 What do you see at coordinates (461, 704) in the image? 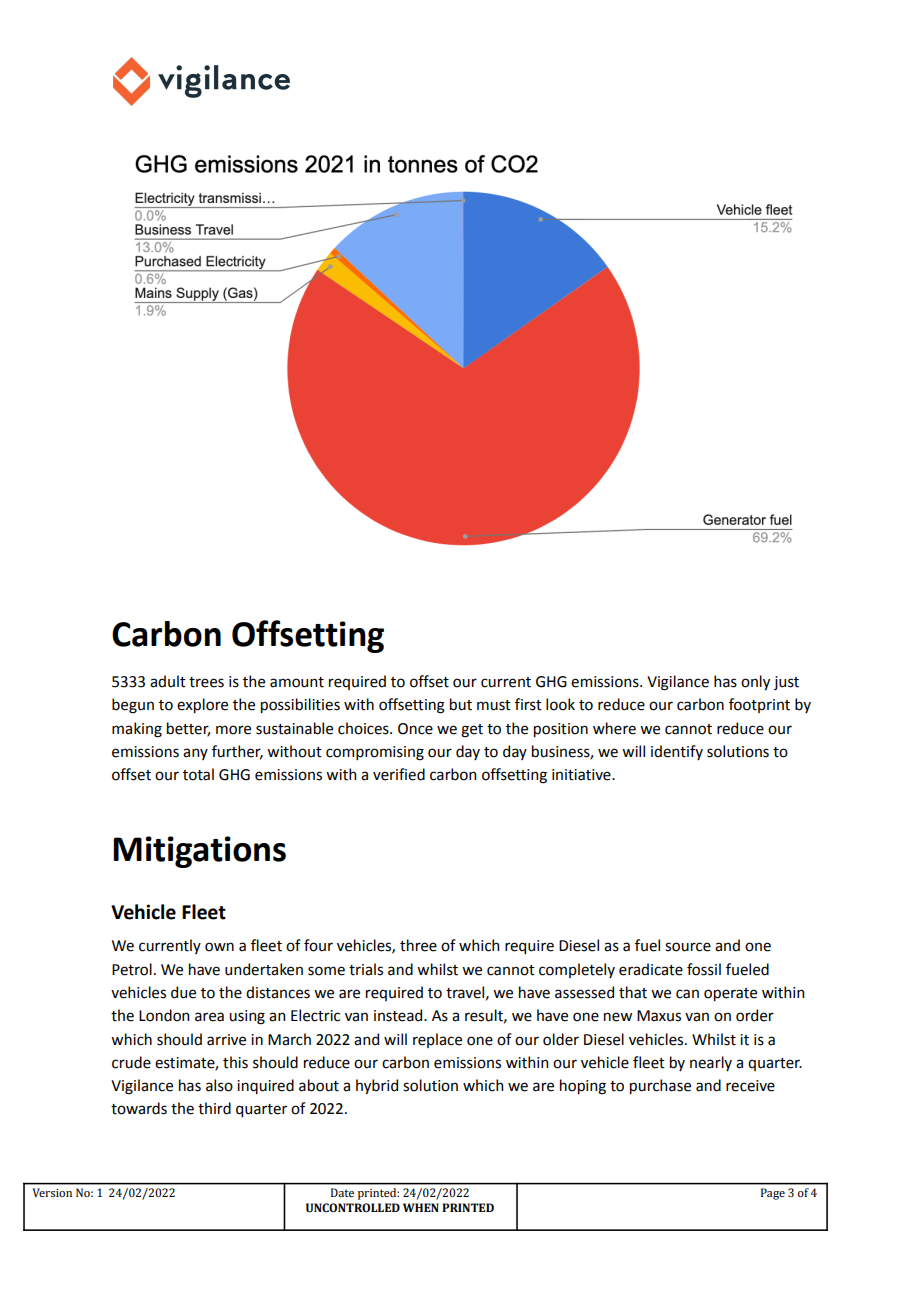
I see `but` at bounding box center [461, 704].
